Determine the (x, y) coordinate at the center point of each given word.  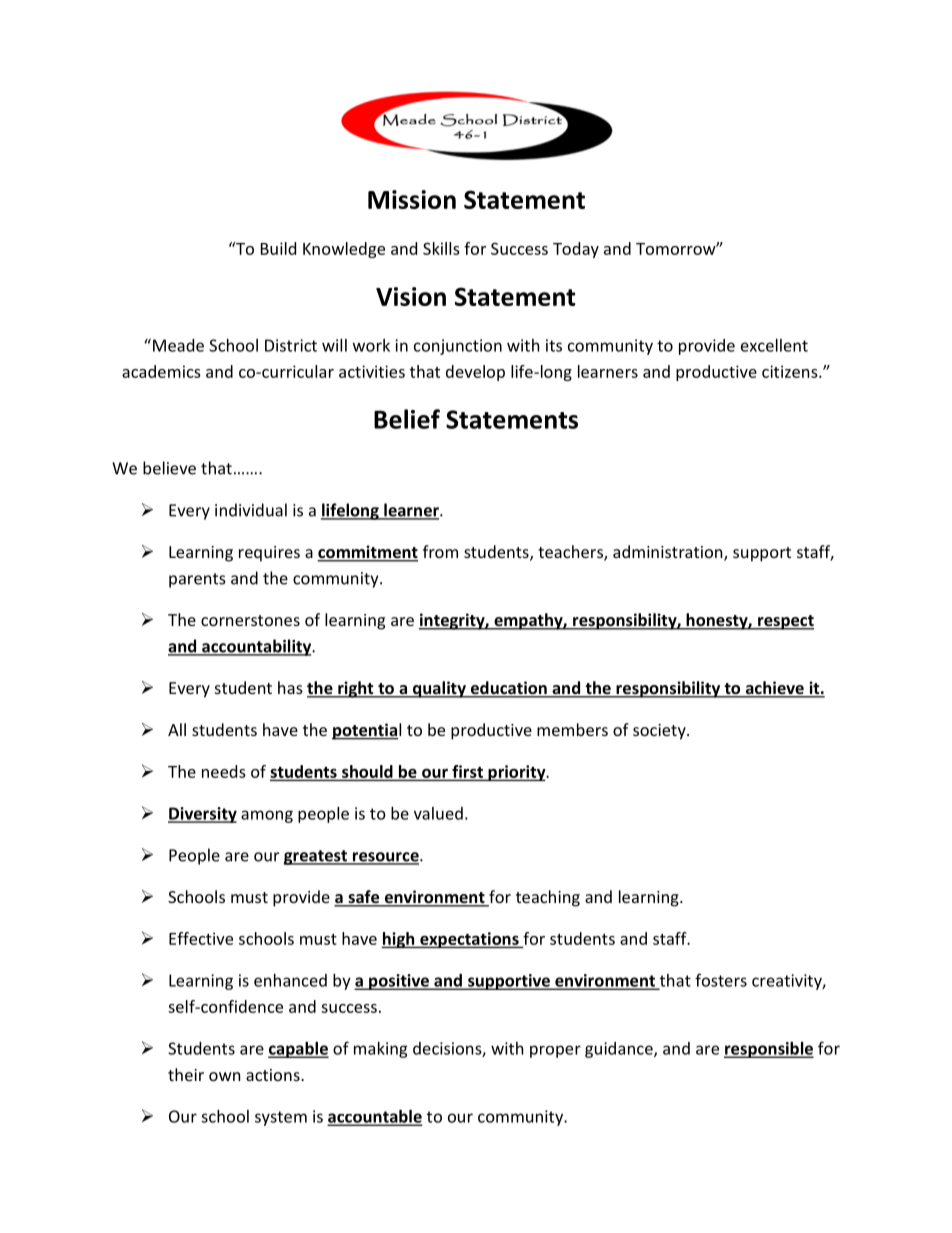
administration (669, 553)
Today (576, 250)
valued (438, 813)
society (660, 732)
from (440, 551)
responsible (769, 1050)
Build (278, 248)
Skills (441, 248)
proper (555, 1051)
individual (251, 510)
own (225, 1076)
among (267, 816)
